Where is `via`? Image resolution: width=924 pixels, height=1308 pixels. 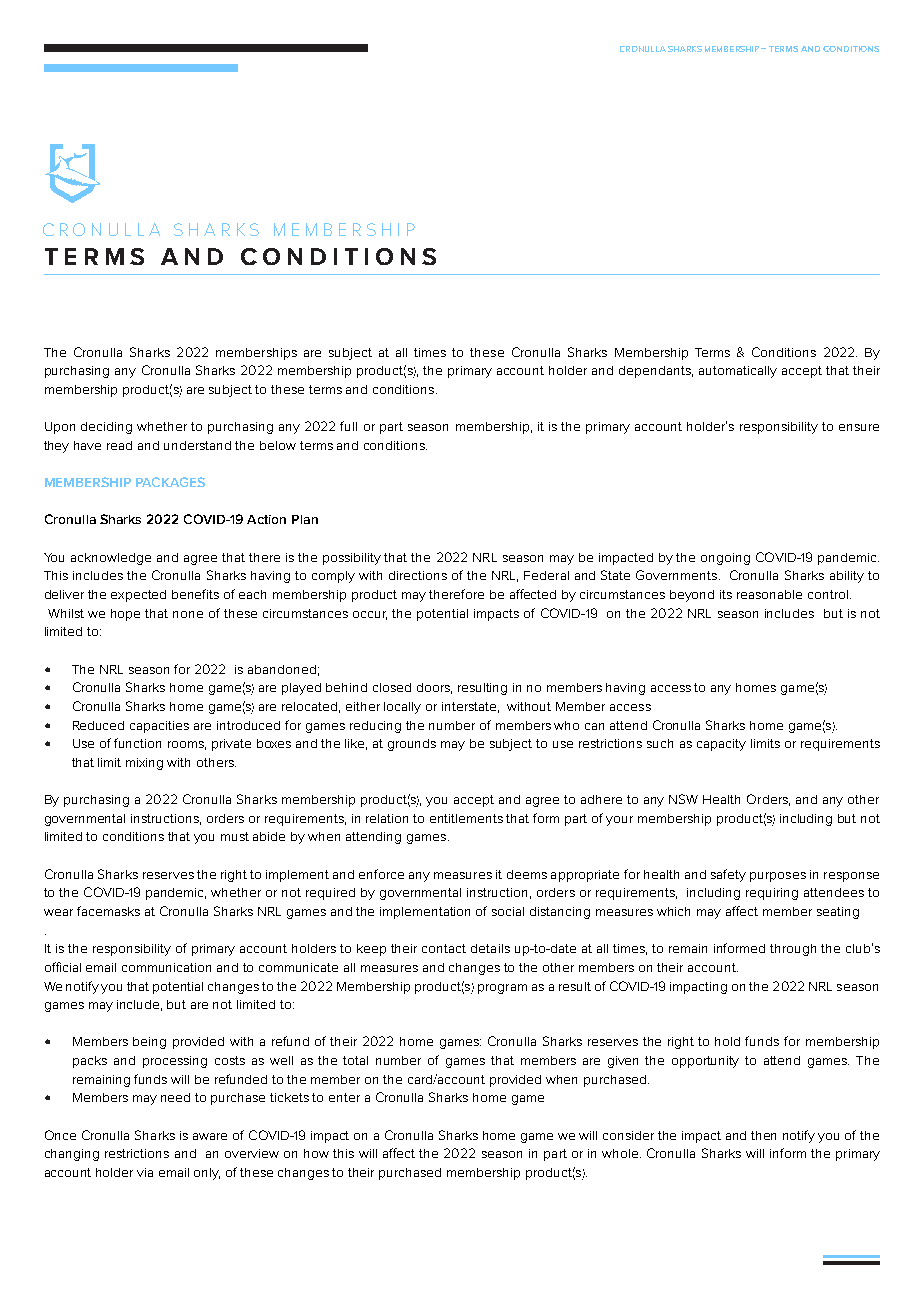
via is located at coordinates (145, 1172).
